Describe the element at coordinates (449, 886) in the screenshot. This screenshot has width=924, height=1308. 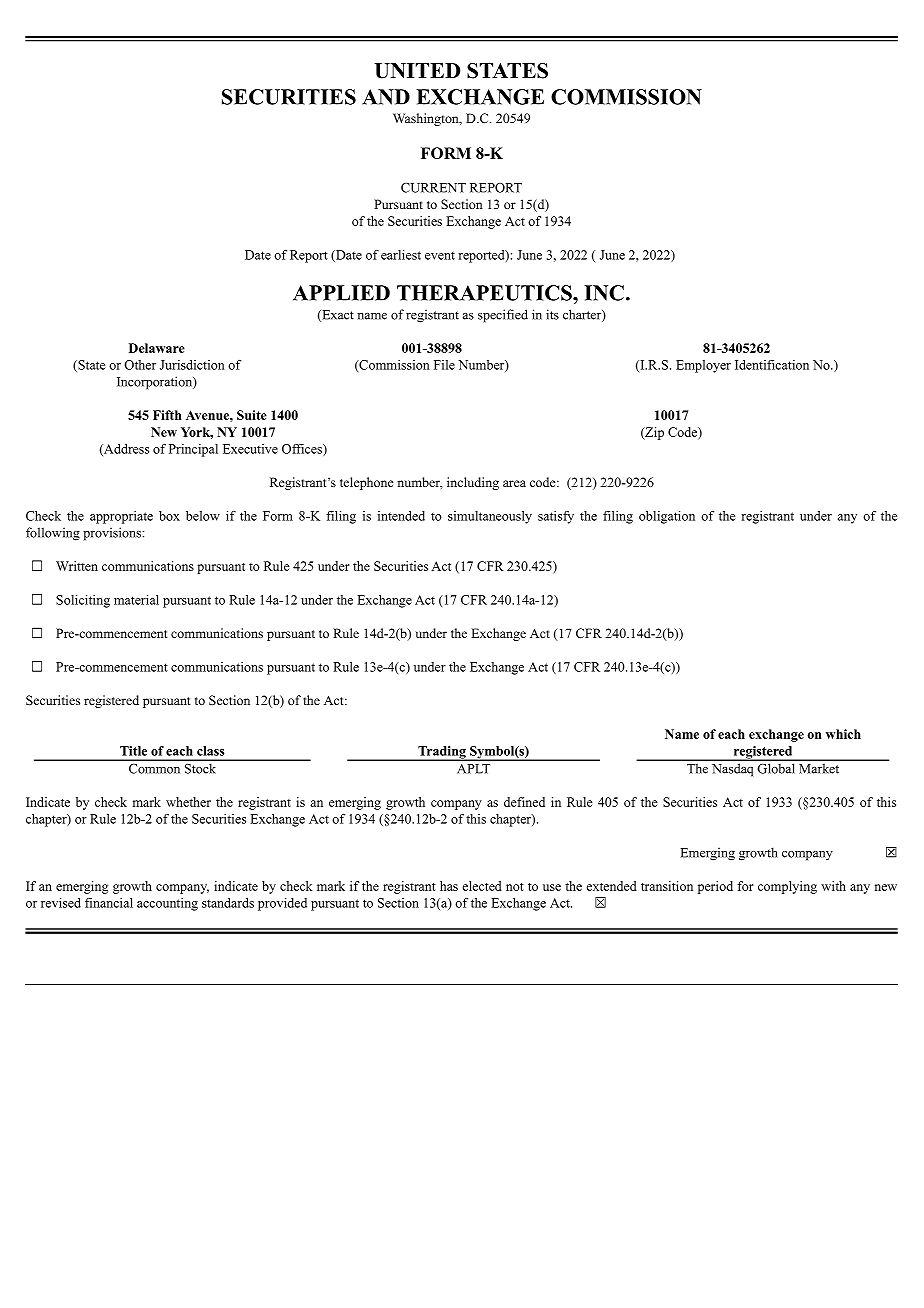
I see `has` at that location.
